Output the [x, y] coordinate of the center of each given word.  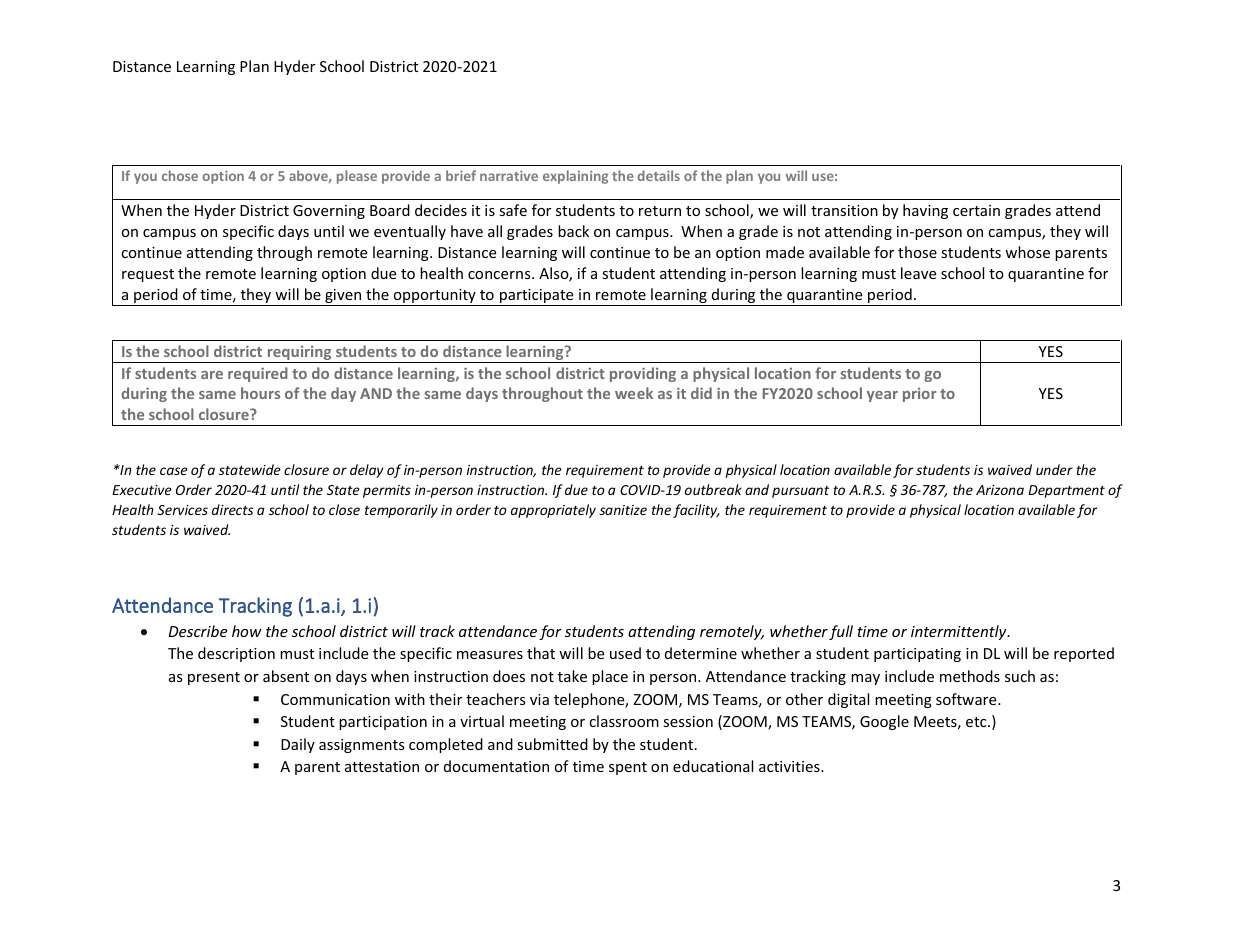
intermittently [960, 632]
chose [180, 175]
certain [976, 210]
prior [919, 395]
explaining [575, 177]
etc [977, 722]
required [258, 374]
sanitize [623, 510]
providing [643, 374]
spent [628, 768]
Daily [298, 745]
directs [232, 509]
